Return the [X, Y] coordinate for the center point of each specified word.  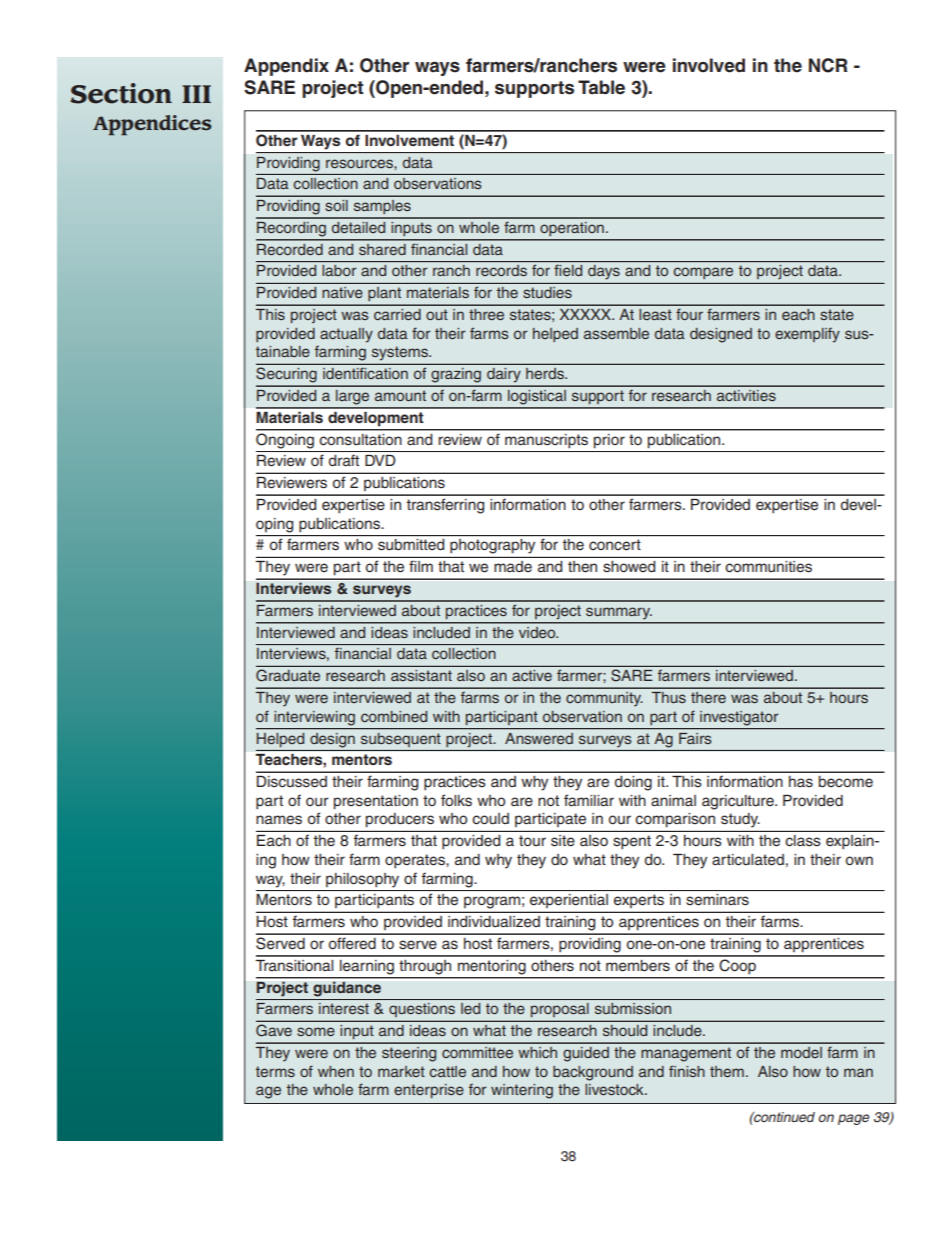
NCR [828, 65]
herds [546, 373]
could [490, 819]
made [513, 567]
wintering [522, 1091]
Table [601, 87]
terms [275, 1071]
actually [346, 335]
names [279, 820]
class [803, 841]
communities [768, 567]
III [196, 94]
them [727, 1071]
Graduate [288, 675]
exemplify [807, 335]
